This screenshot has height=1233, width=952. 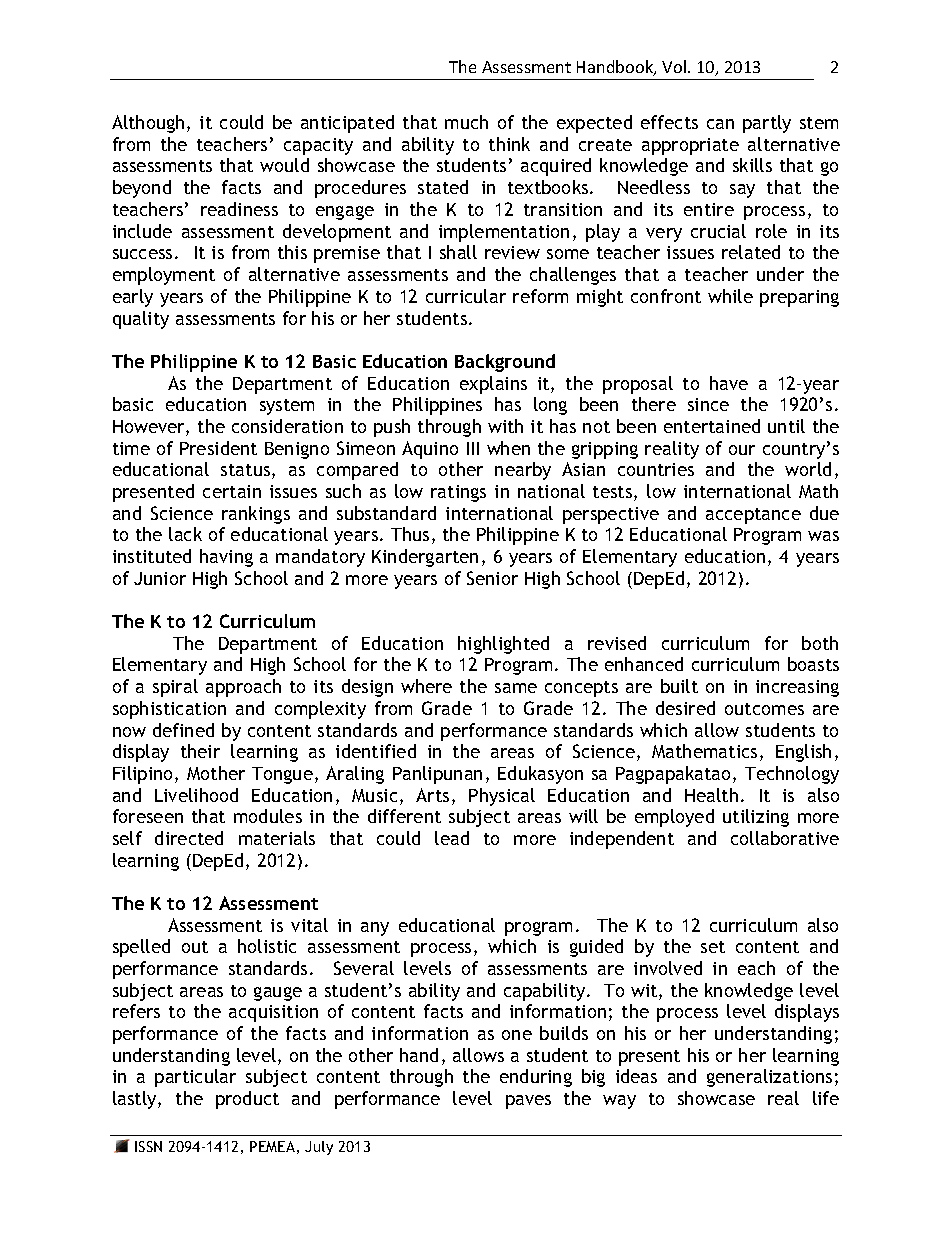 I want to click on Livelihood, so click(x=196, y=795).
